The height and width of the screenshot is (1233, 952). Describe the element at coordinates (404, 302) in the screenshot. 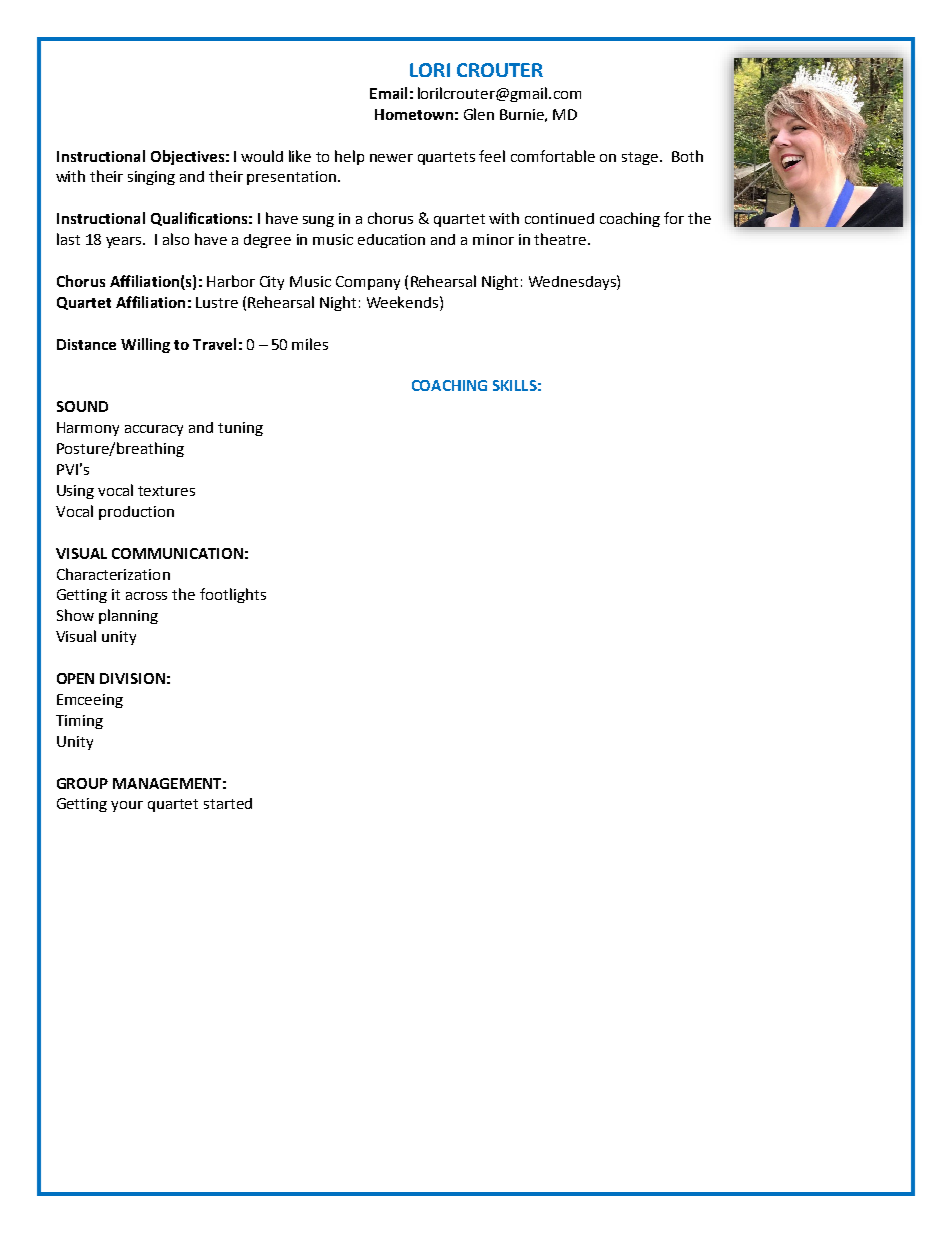

I see `Weekends` at that location.
